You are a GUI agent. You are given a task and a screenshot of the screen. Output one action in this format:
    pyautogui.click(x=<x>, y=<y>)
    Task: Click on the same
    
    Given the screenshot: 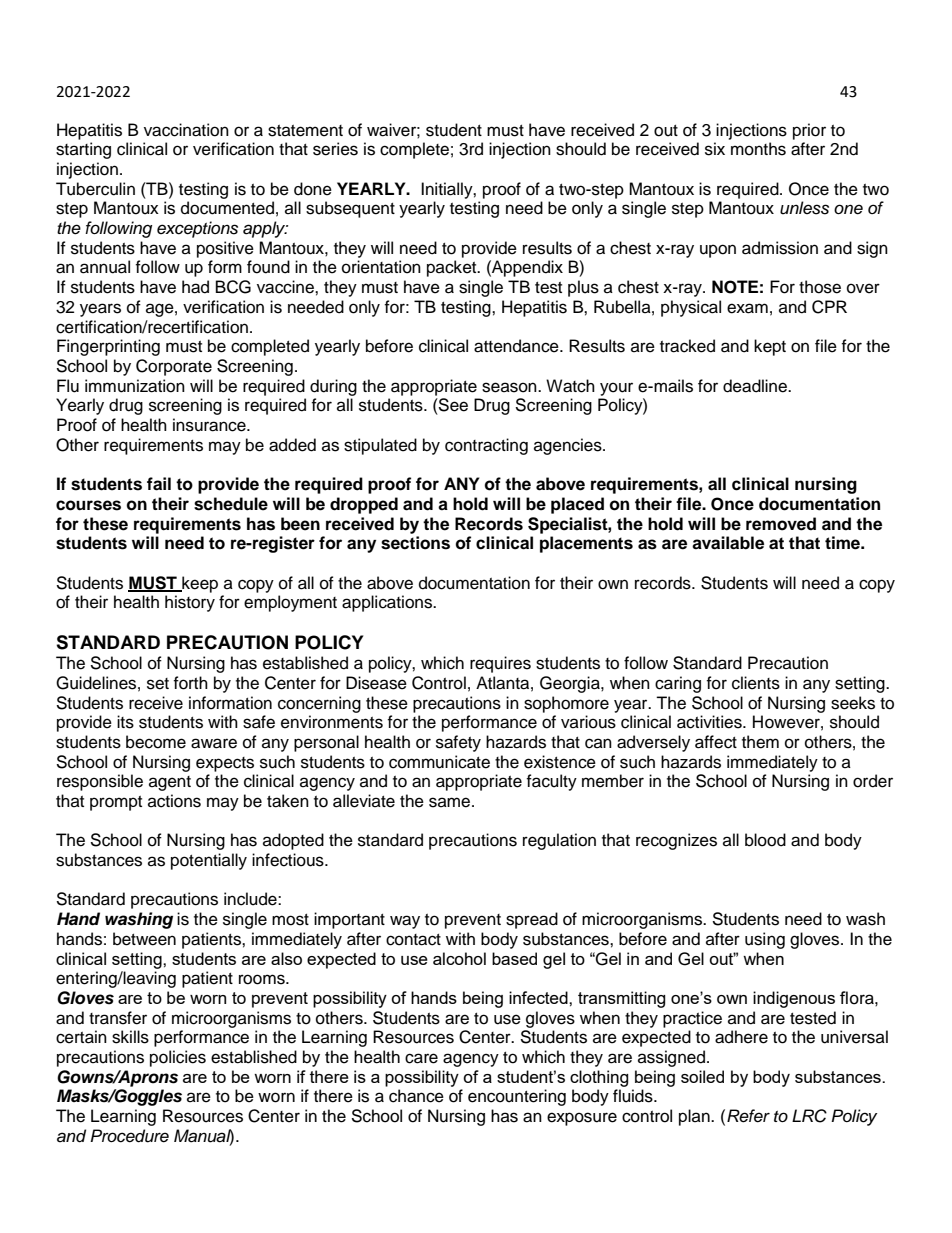 What is the action you would take?
    pyautogui.click(x=451, y=802)
